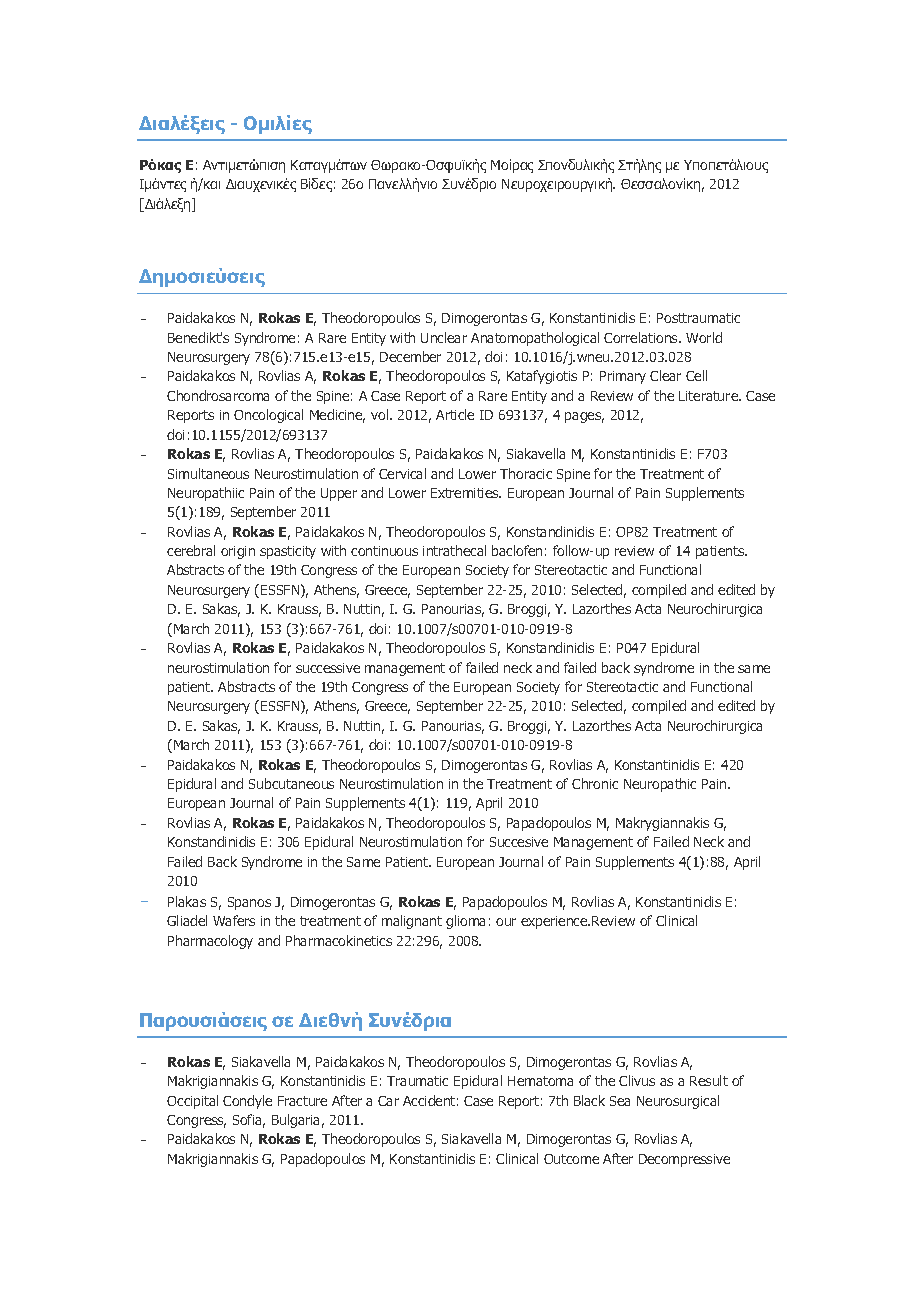 The image size is (924, 1308). I want to click on Condyle, so click(247, 1102).
